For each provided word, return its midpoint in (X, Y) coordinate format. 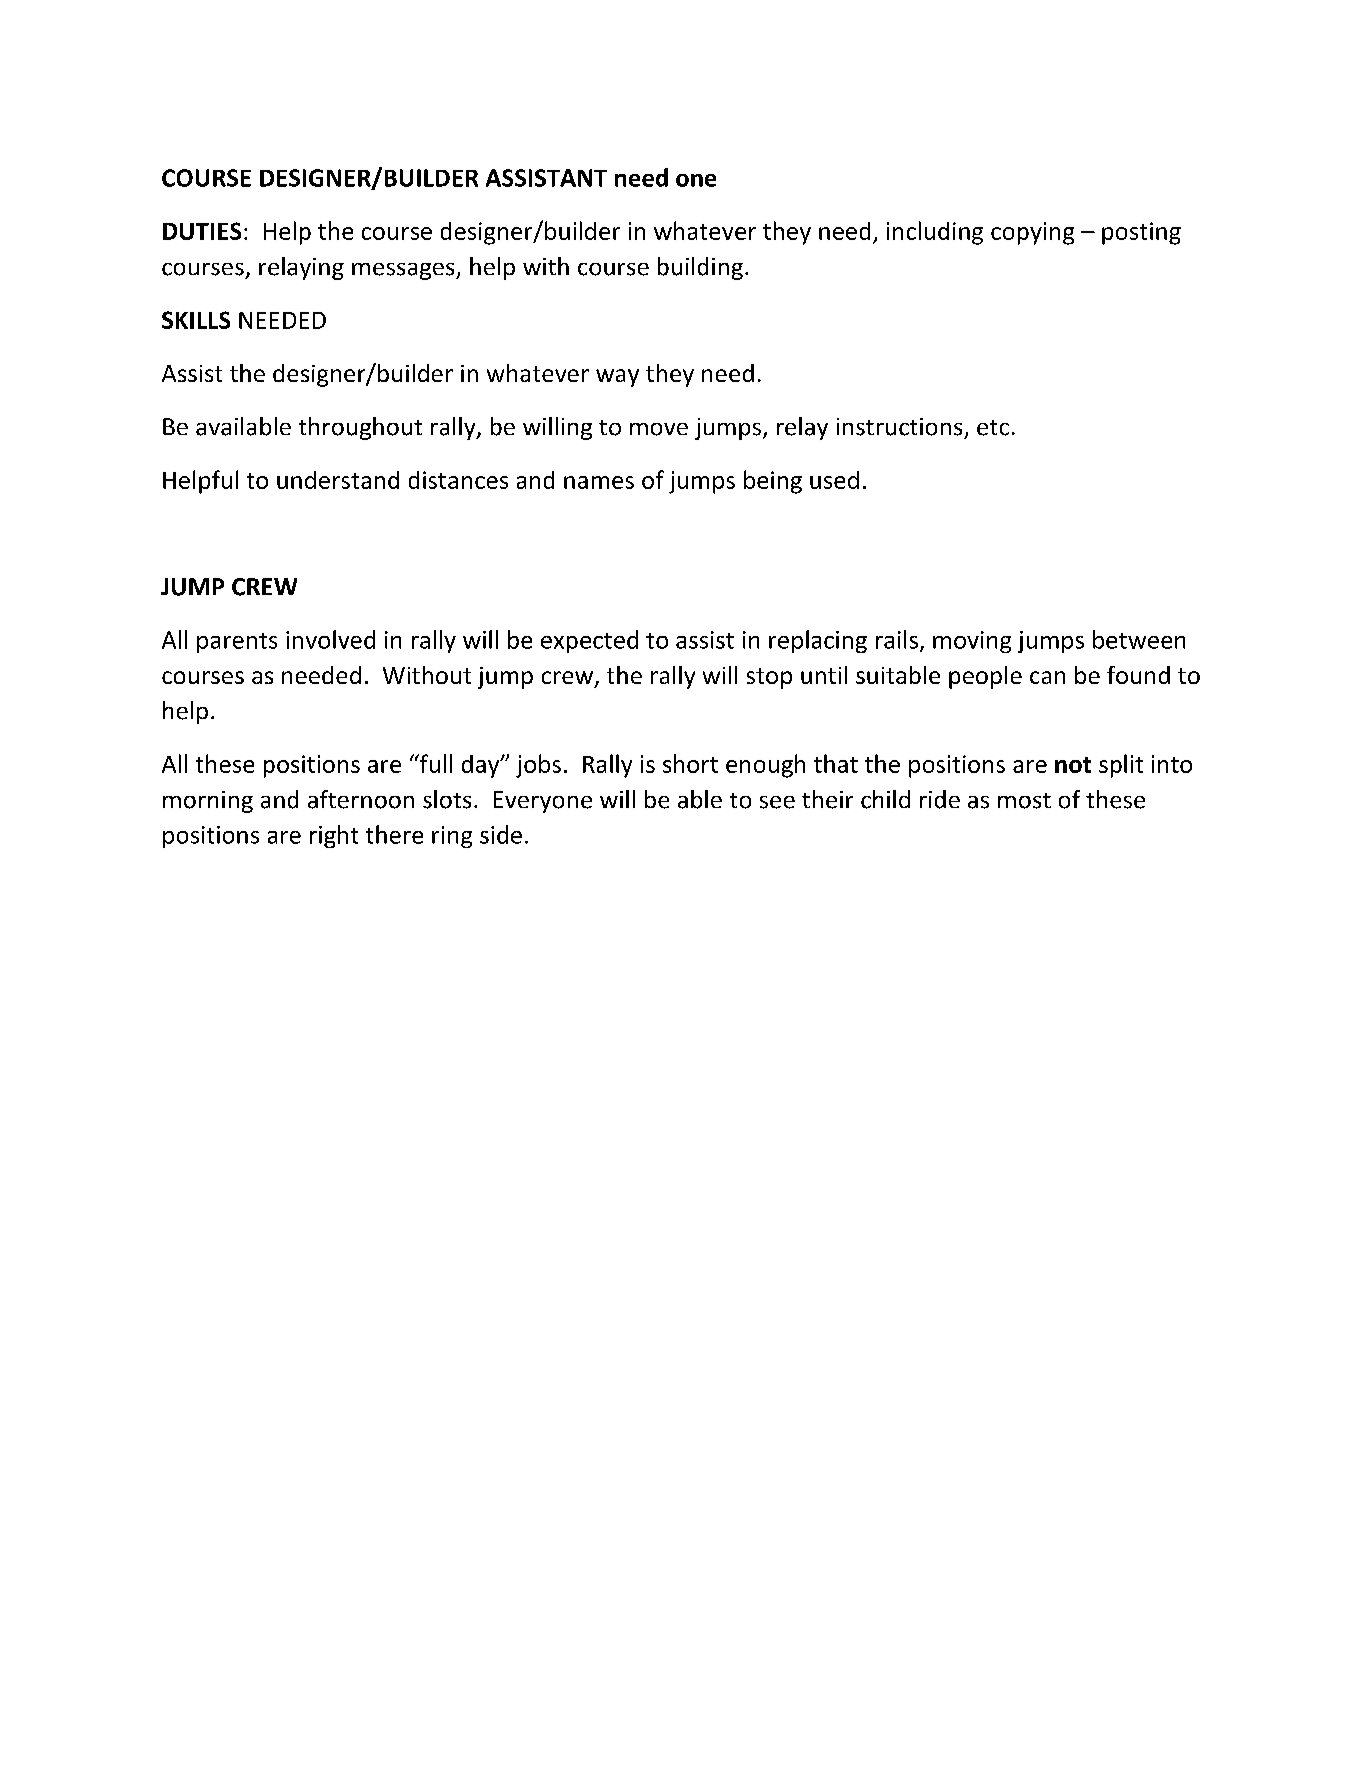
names (599, 482)
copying (1032, 233)
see (777, 802)
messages (404, 271)
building (700, 268)
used (834, 480)
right (334, 836)
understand (338, 480)
